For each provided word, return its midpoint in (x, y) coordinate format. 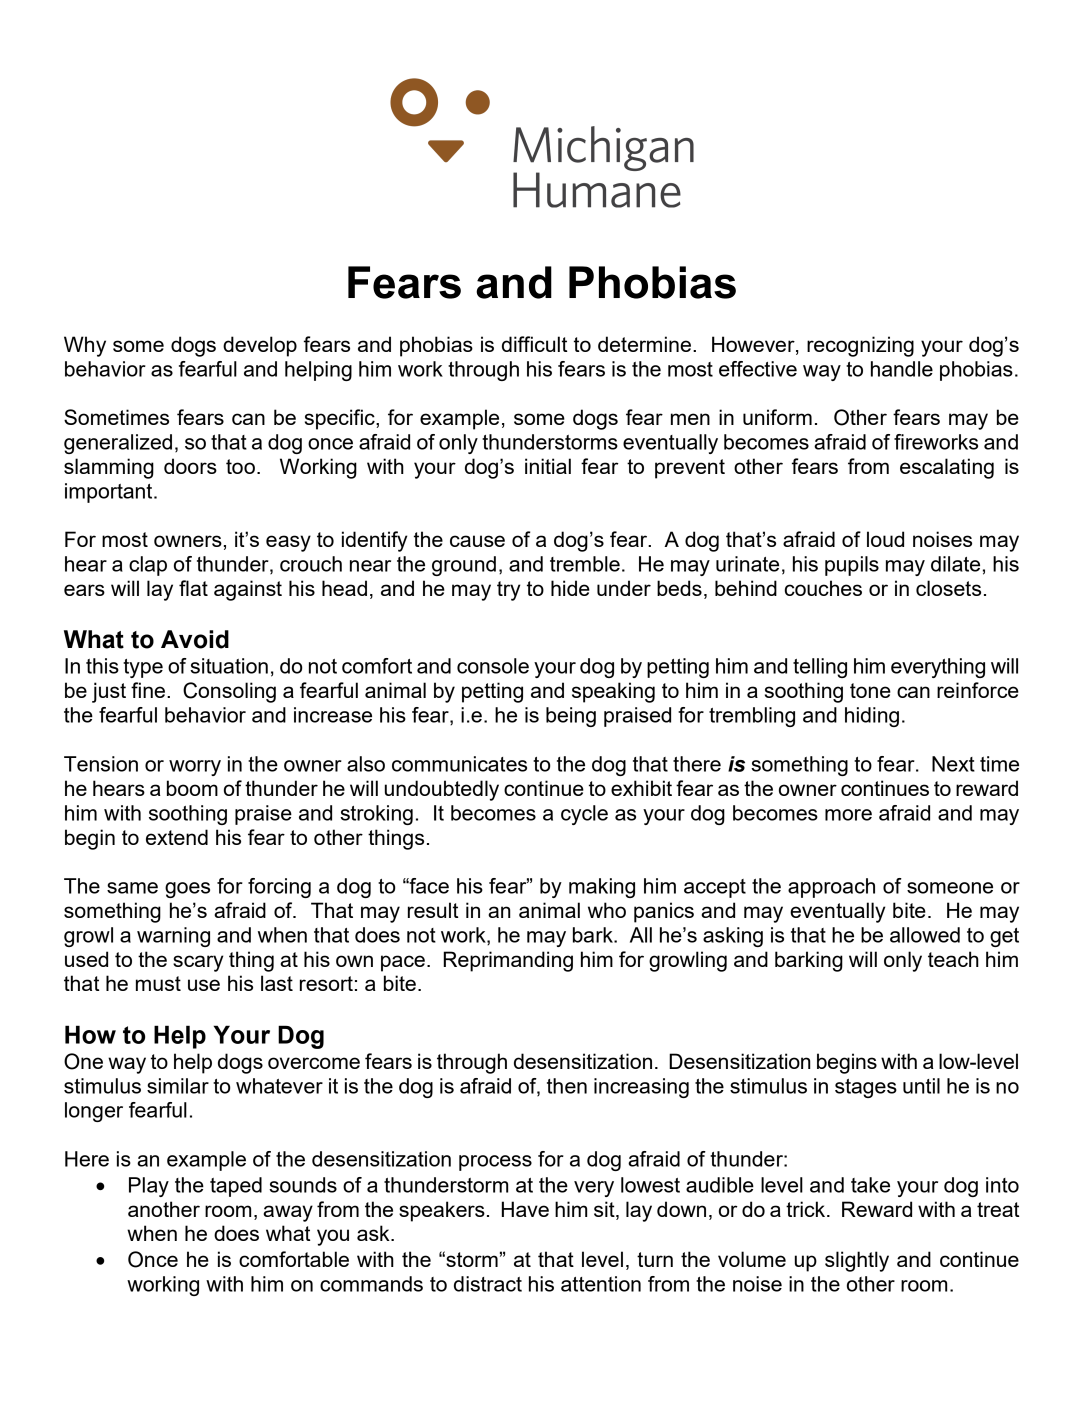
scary (198, 963)
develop (260, 346)
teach (953, 959)
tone (870, 690)
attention (601, 1284)
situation (229, 666)
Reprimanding (508, 961)
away (288, 1213)
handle (902, 369)
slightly (857, 1261)
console (493, 666)
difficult (534, 344)
